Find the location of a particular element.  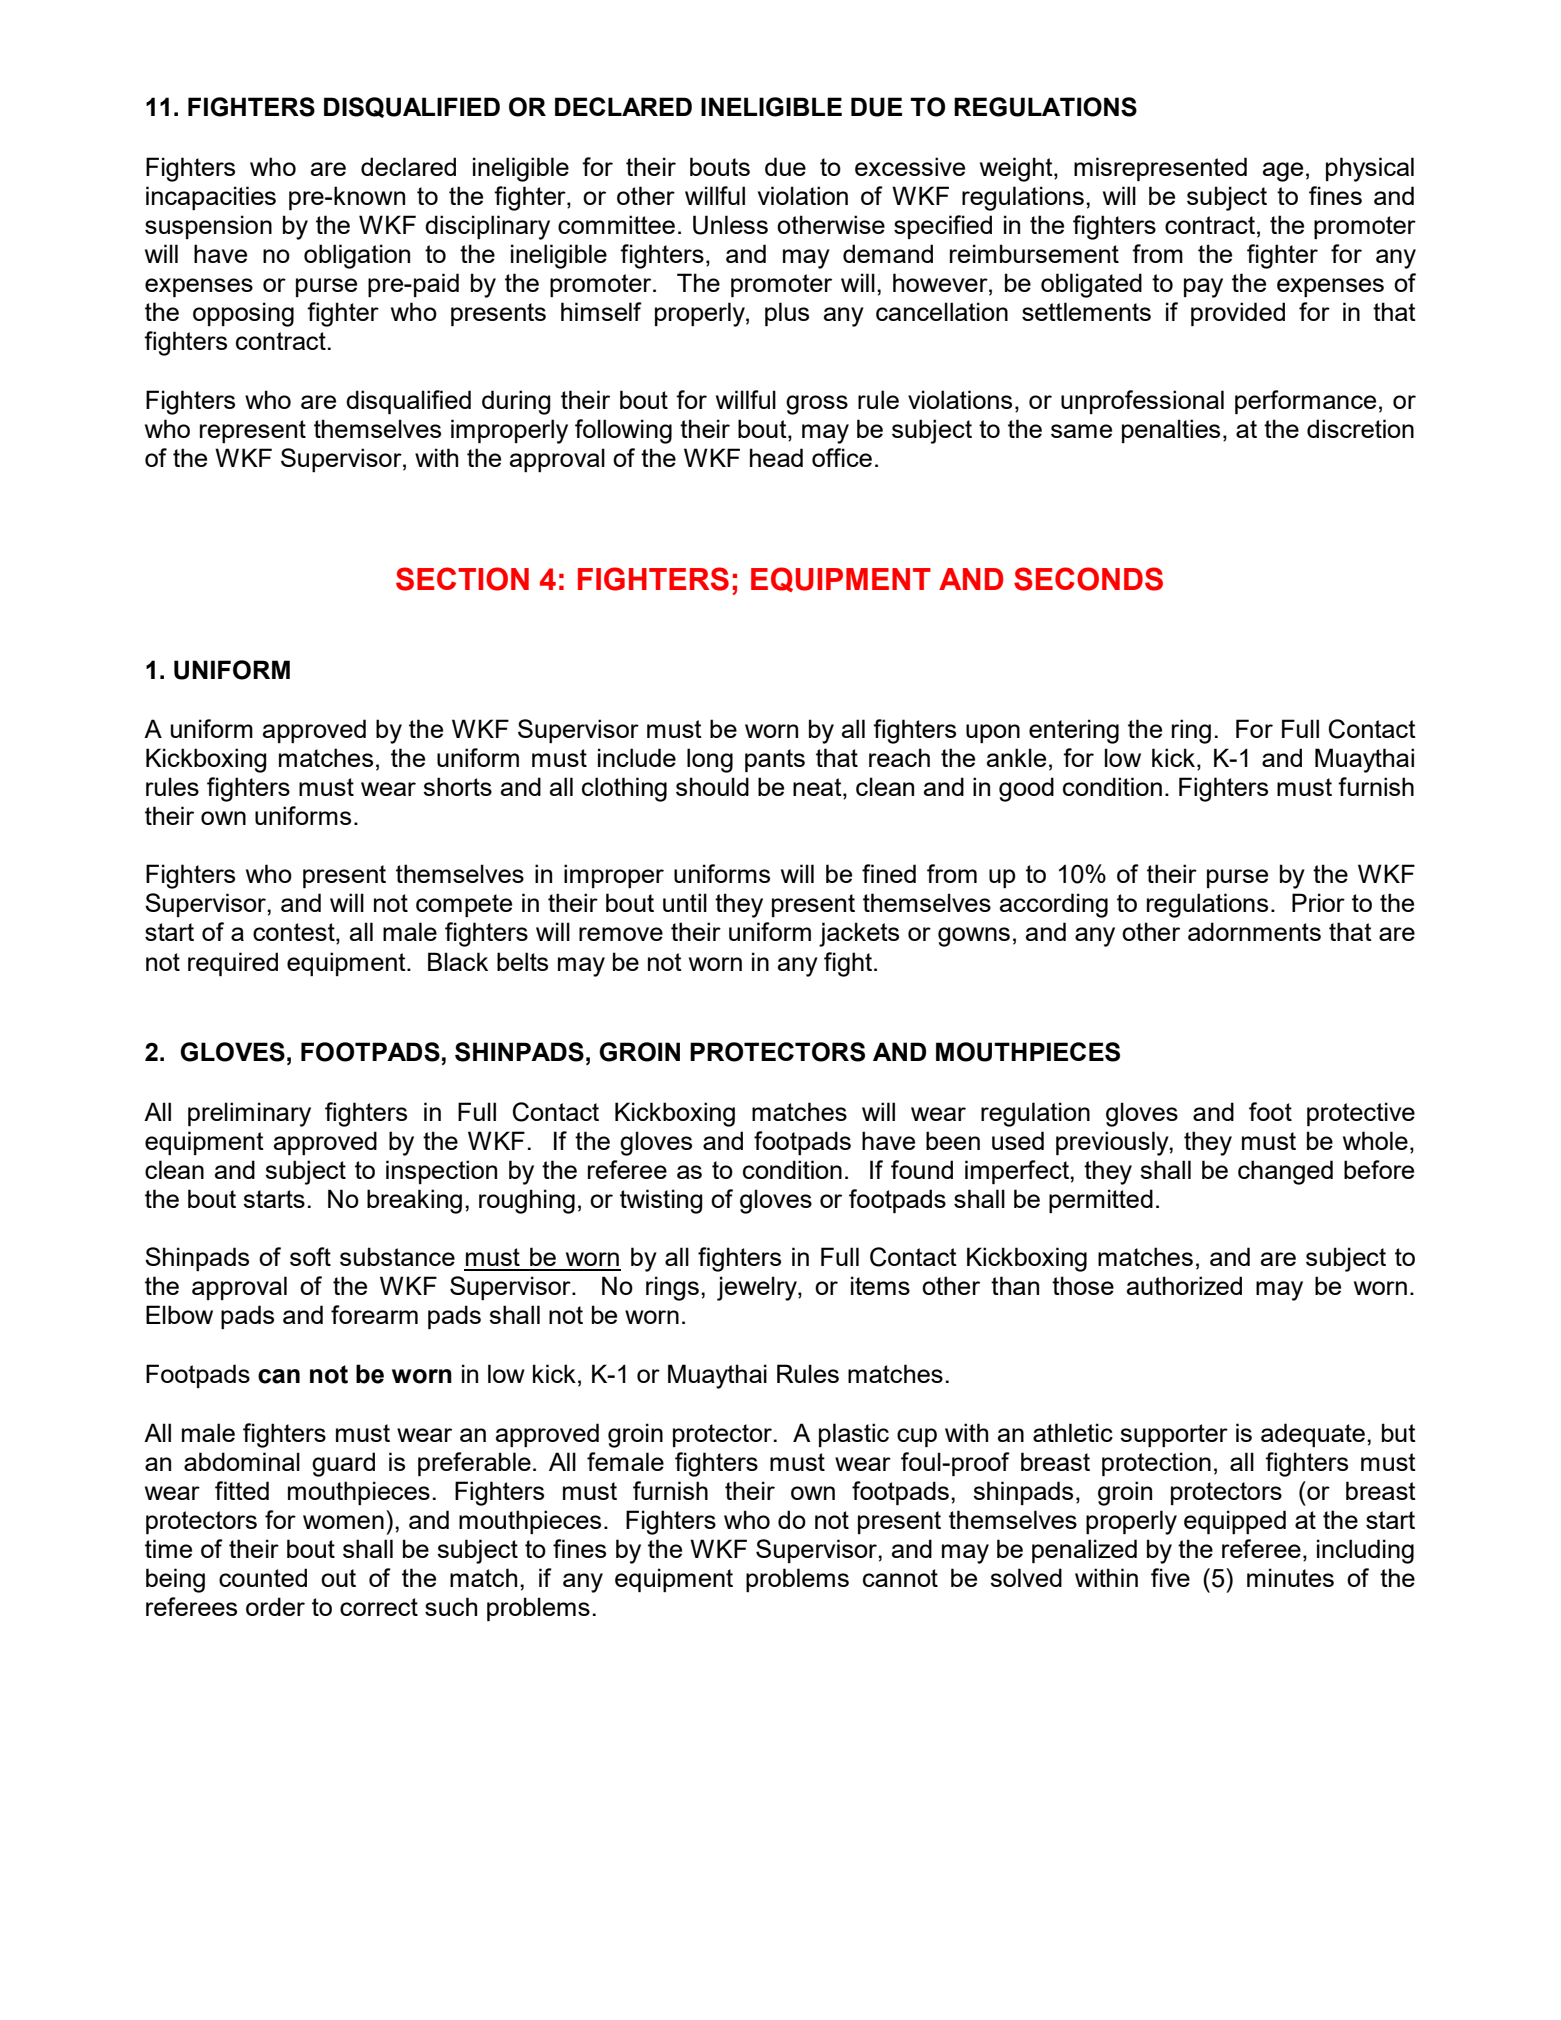

cannot is located at coordinates (900, 1578).
